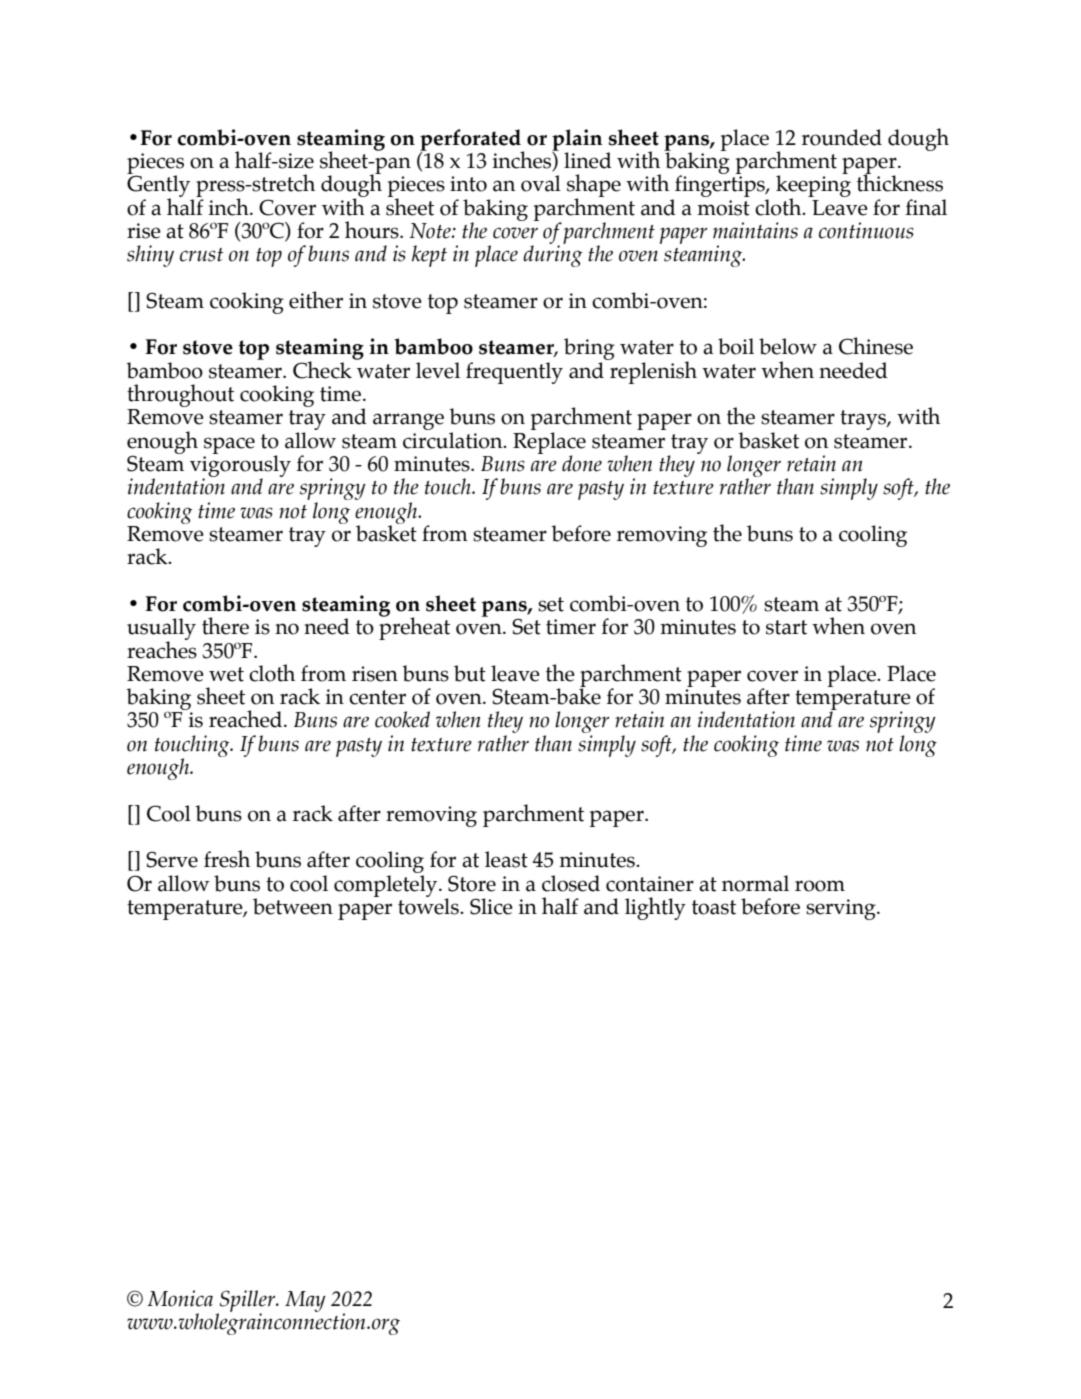  What do you see at coordinates (305, 1301) in the page?
I see `May` at bounding box center [305, 1301].
